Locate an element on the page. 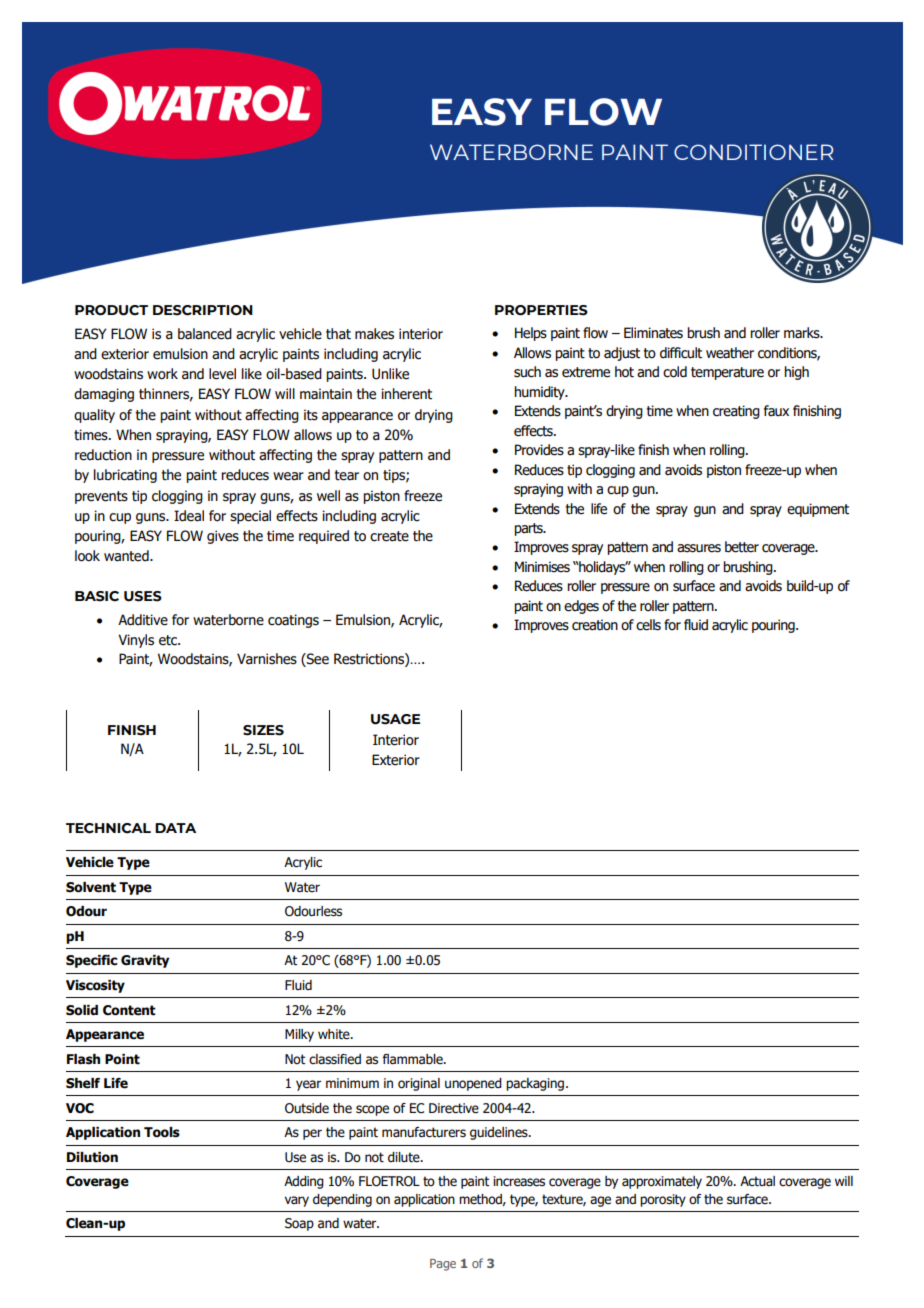 Image resolution: width=924 pixels, height=1308 pixels. DATA is located at coordinates (175, 828).
